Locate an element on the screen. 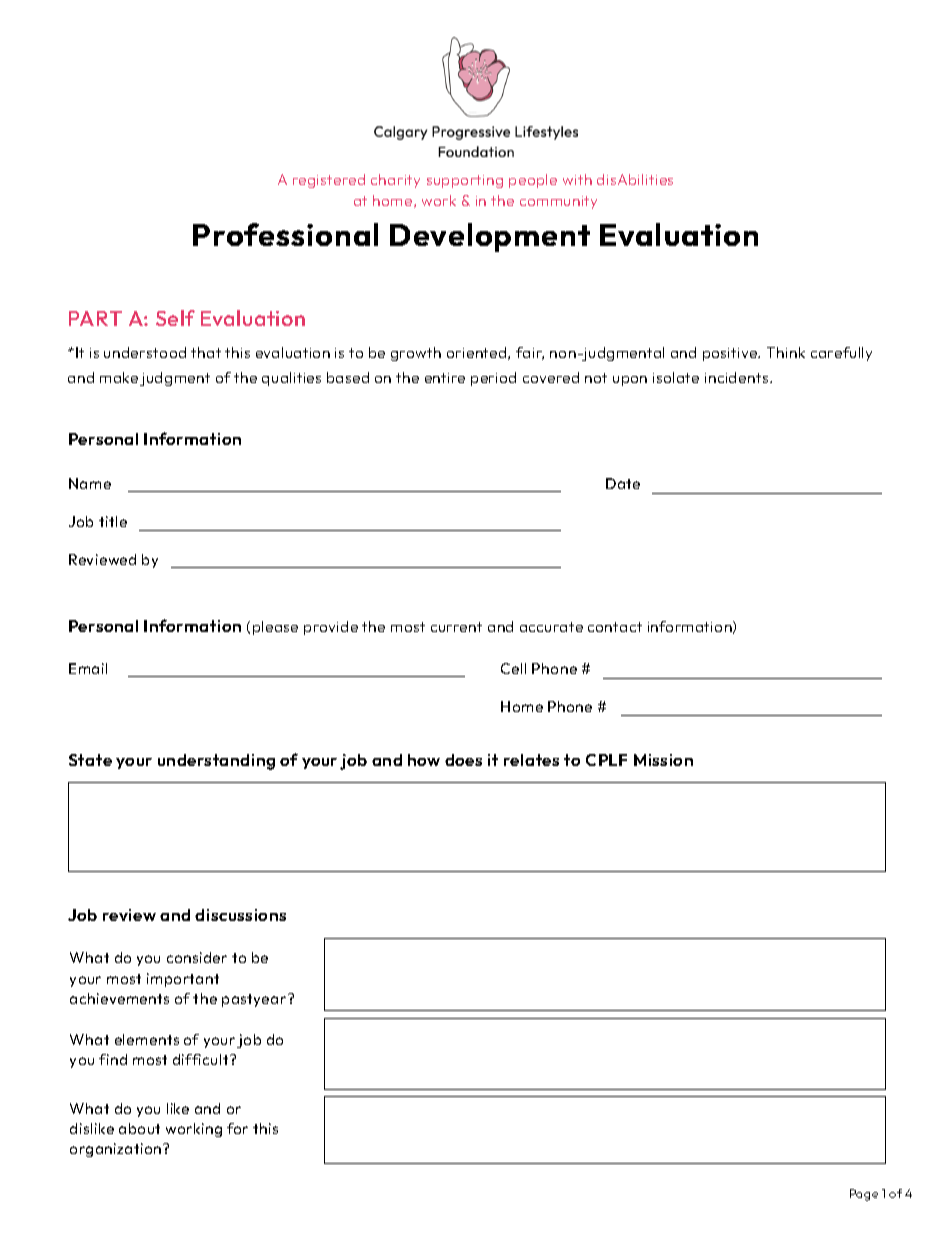 The width and height of the screenshot is (952, 1233). Mission is located at coordinates (663, 760).
